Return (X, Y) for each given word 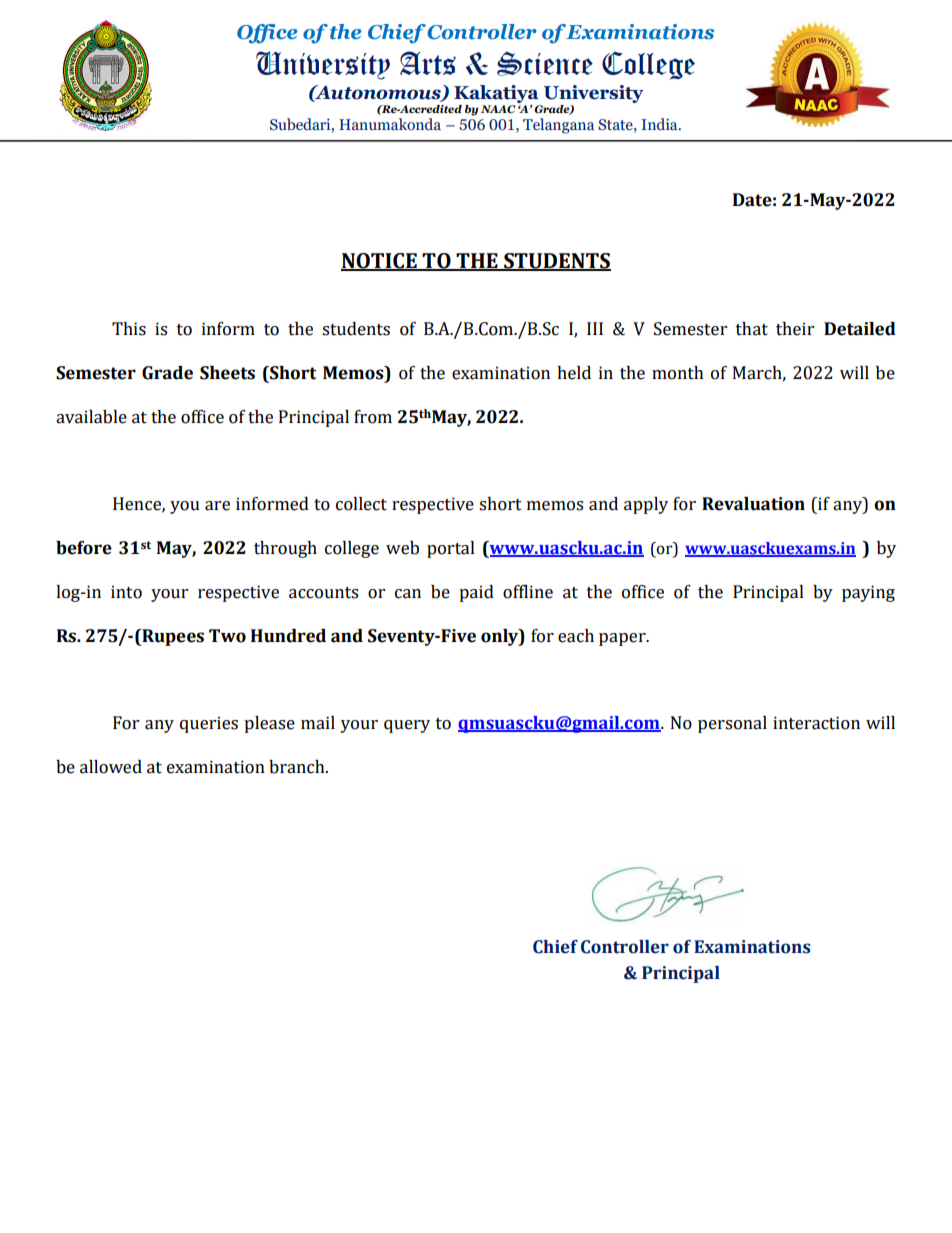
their (795, 329)
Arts (428, 63)
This (129, 329)
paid (476, 593)
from (373, 417)
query (407, 726)
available (91, 417)
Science (545, 64)
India (661, 124)
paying (868, 593)
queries (209, 724)
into (126, 592)
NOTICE (380, 262)
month (678, 373)
